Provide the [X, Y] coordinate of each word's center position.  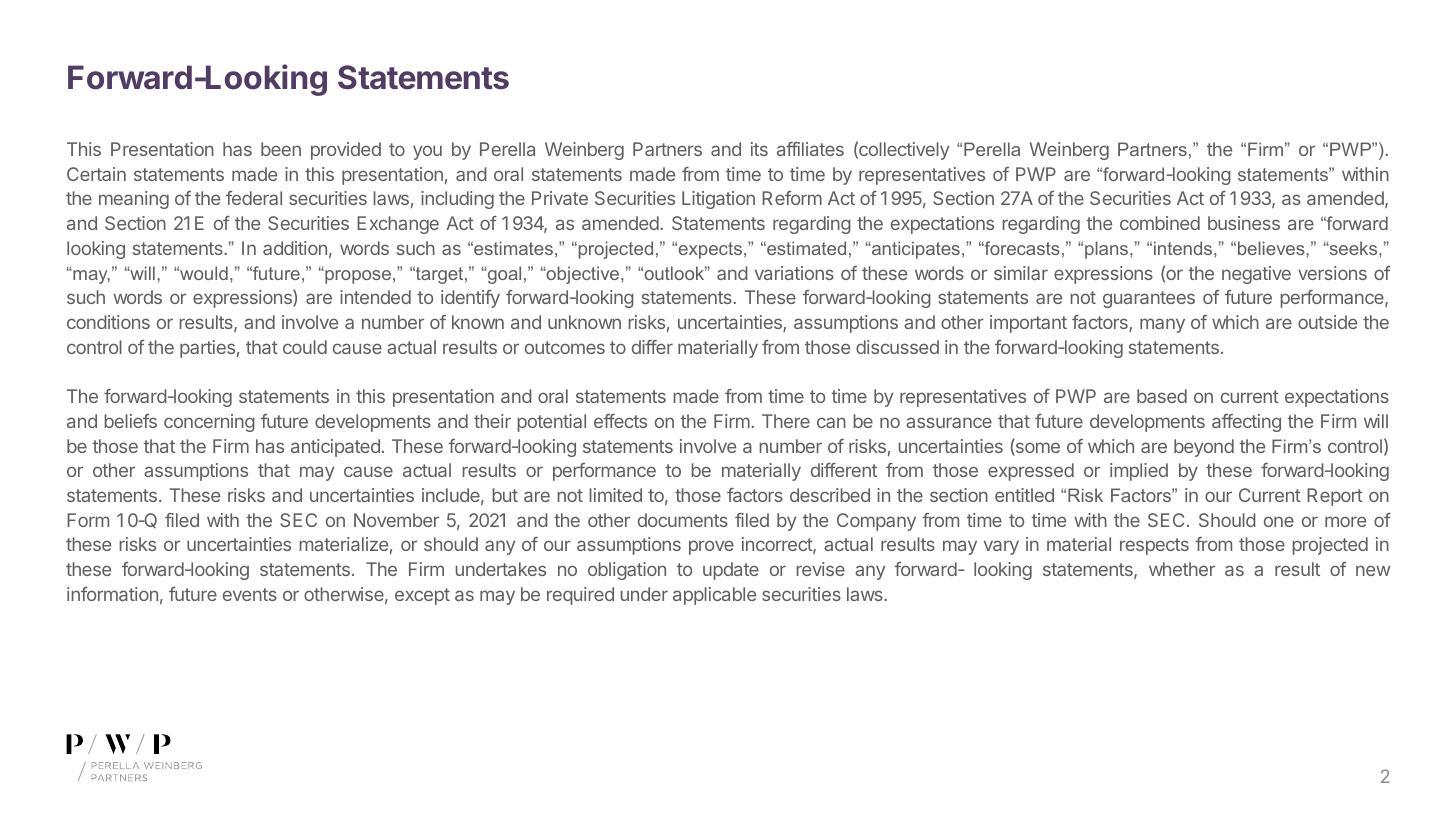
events [250, 594]
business [1244, 223]
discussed [897, 347]
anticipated [335, 448]
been [281, 149]
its [759, 149]
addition [295, 248]
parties [207, 349]
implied [1139, 472]
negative [1256, 275]
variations [794, 273]
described [830, 495]
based [1162, 396]
